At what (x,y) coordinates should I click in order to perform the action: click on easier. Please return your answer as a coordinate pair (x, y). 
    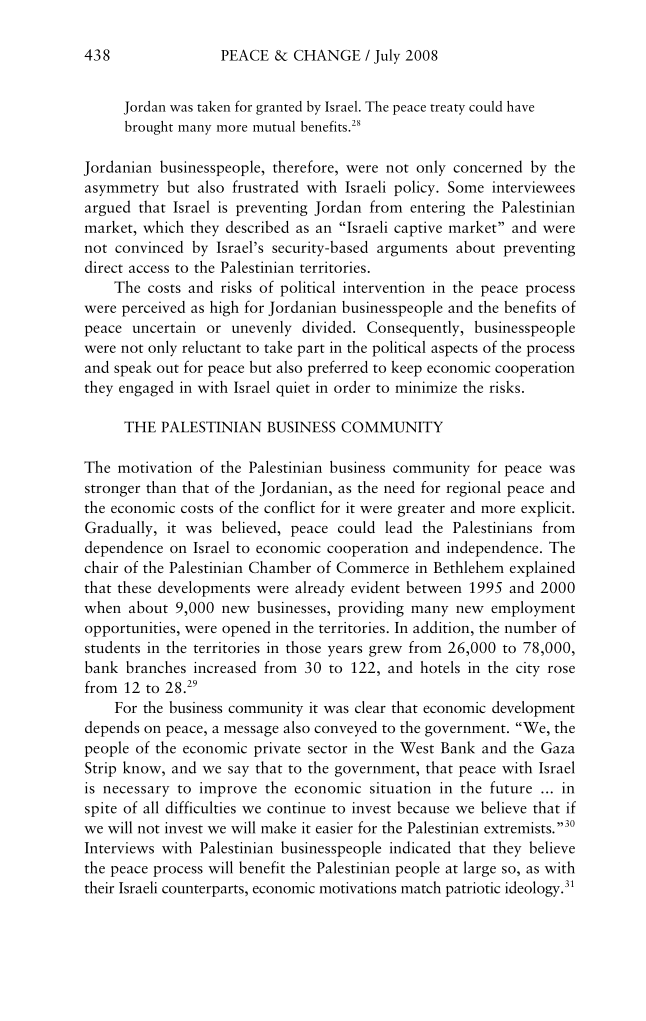
    Looking at the image, I should click on (334, 828).
